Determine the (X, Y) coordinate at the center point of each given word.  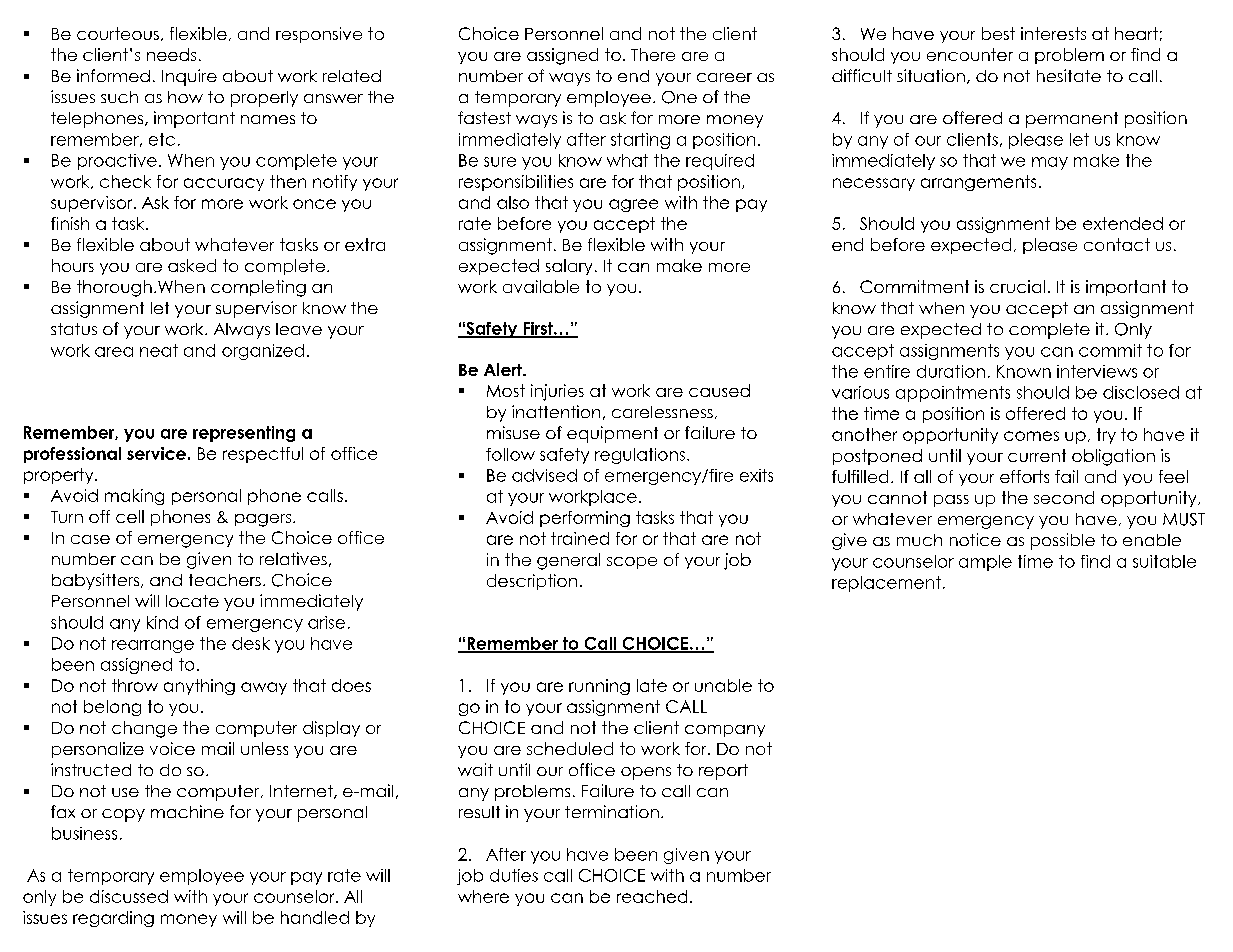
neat (159, 350)
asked (192, 265)
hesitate (1069, 75)
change (144, 729)
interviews (1097, 371)
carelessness (662, 412)
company (725, 731)
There (653, 54)
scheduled (570, 748)
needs (171, 54)
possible (1063, 541)
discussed (129, 896)
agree (633, 205)
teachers (225, 580)
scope (632, 563)
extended (1123, 223)
